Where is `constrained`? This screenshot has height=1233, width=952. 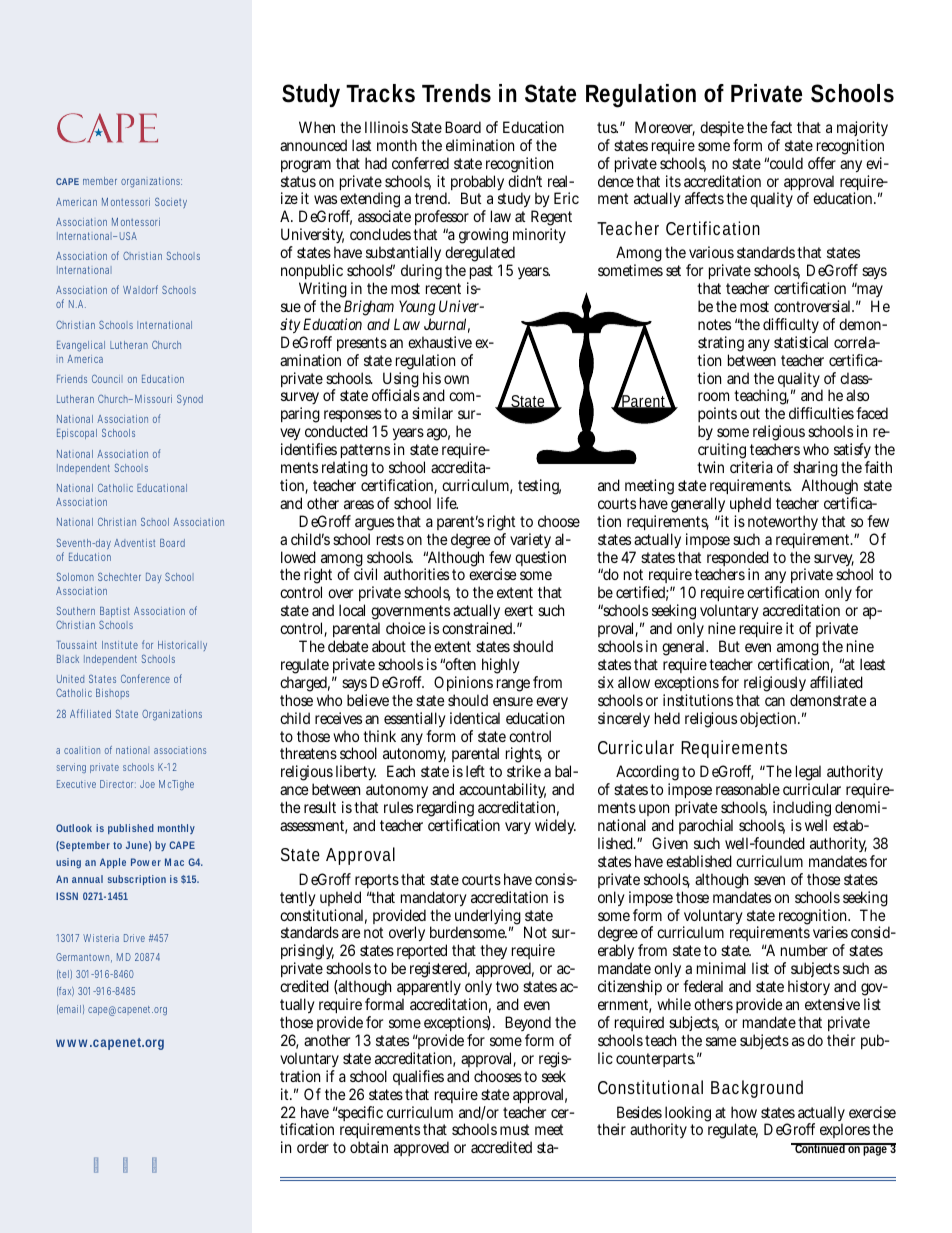
constrained is located at coordinates (478, 628).
